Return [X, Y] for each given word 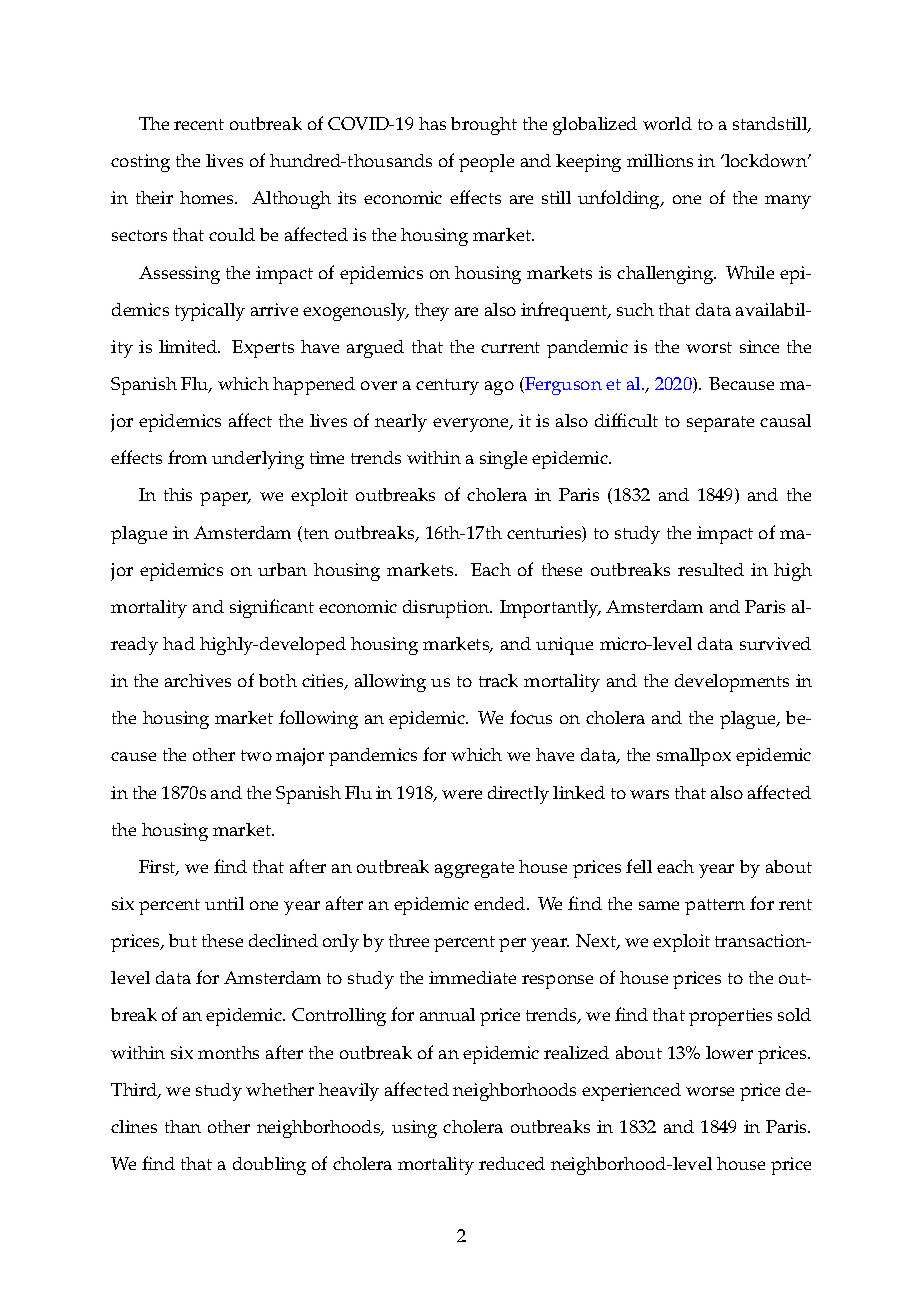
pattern [715, 907]
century [447, 387]
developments [732, 683]
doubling [269, 1166]
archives [198, 680]
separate [720, 424]
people [486, 163]
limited [189, 346]
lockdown [766, 160]
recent [199, 124]
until [224, 903]
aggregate [474, 870]
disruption [447, 609]
